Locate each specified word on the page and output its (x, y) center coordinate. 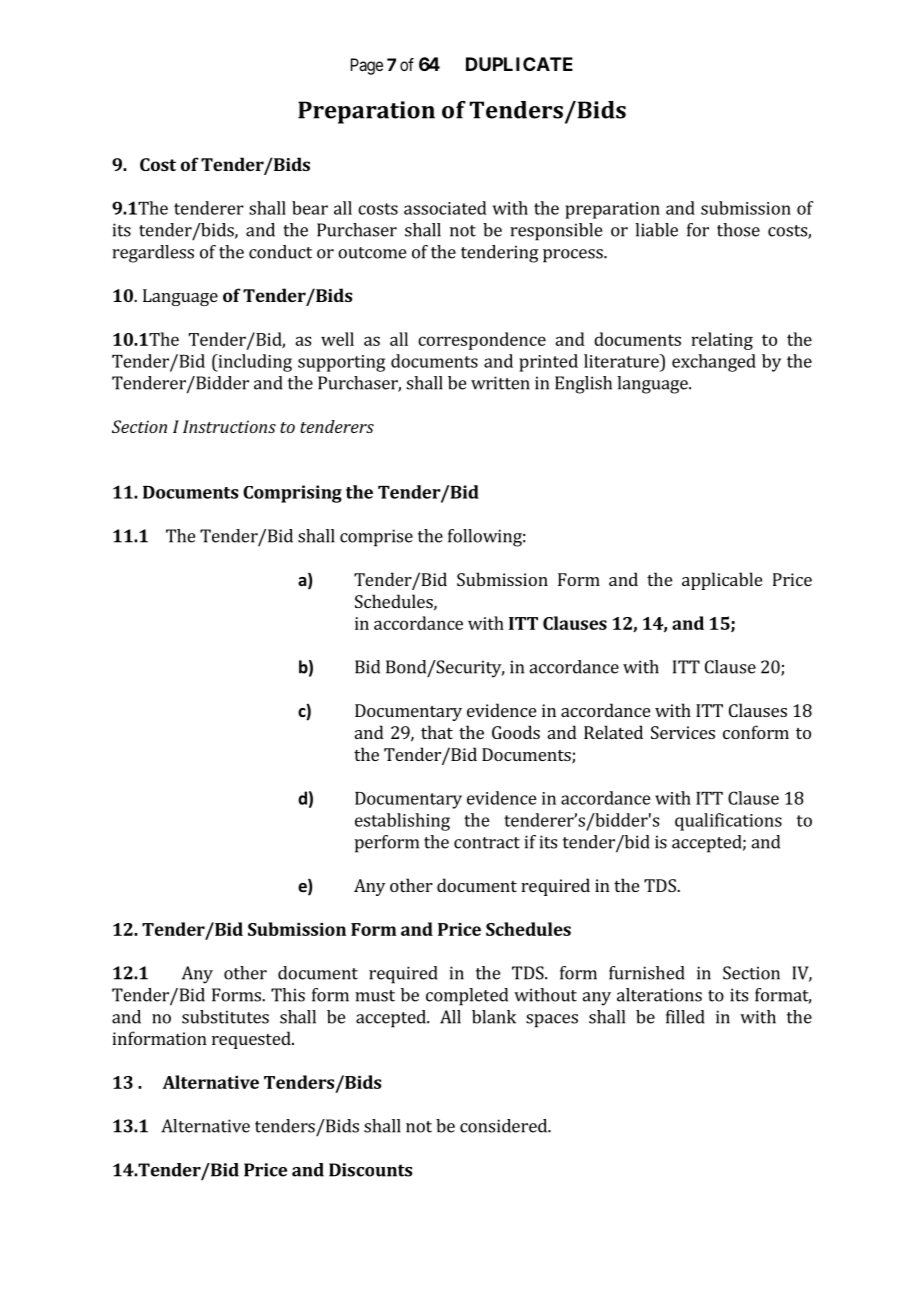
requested (252, 1040)
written (500, 383)
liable (656, 230)
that (437, 732)
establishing (402, 822)
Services (683, 732)
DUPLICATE (519, 64)
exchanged (714, 363)
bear (310, 208)
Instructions (229, 426)
